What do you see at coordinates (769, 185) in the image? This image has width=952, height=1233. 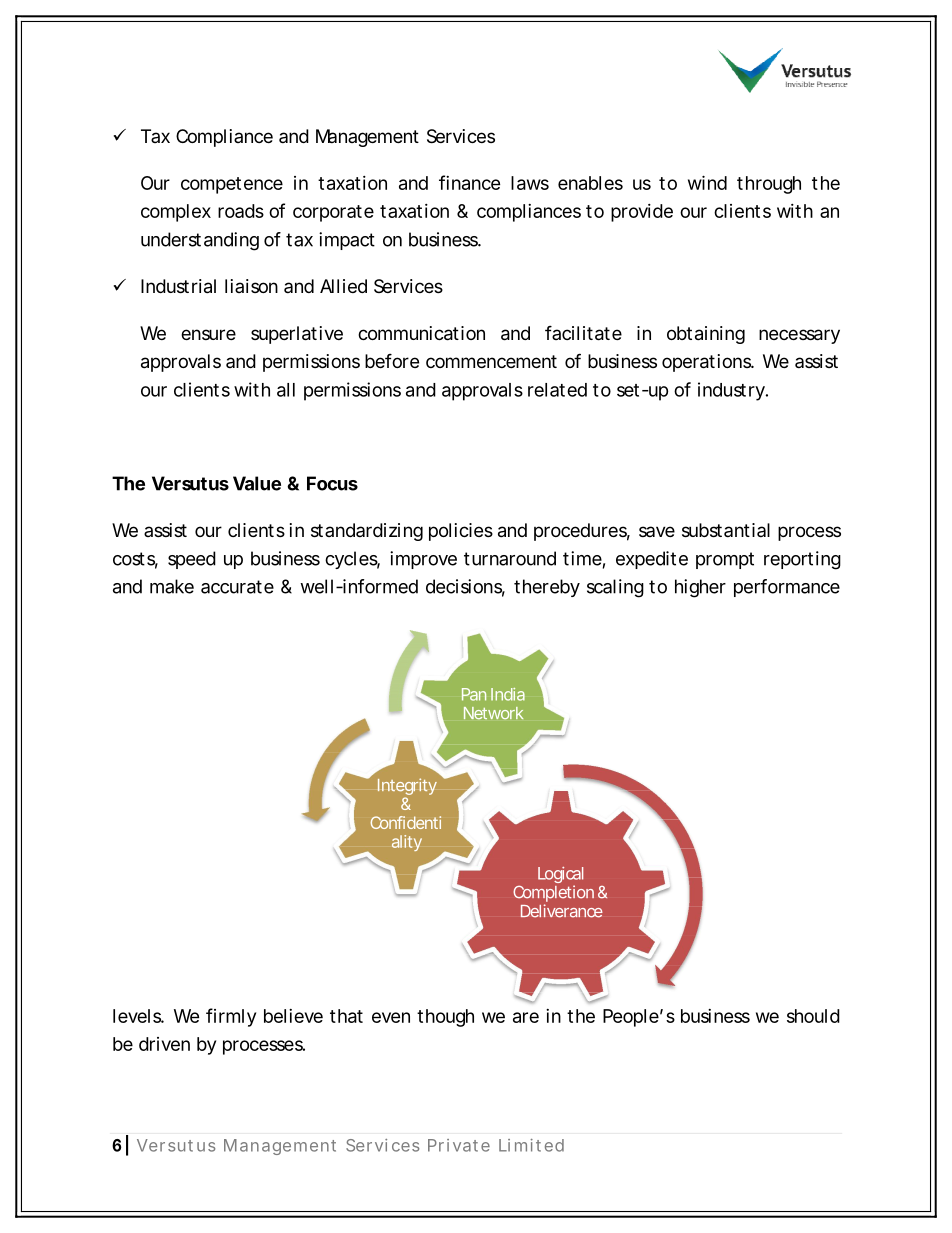 I see `through` at bounding box center [769, 185].
